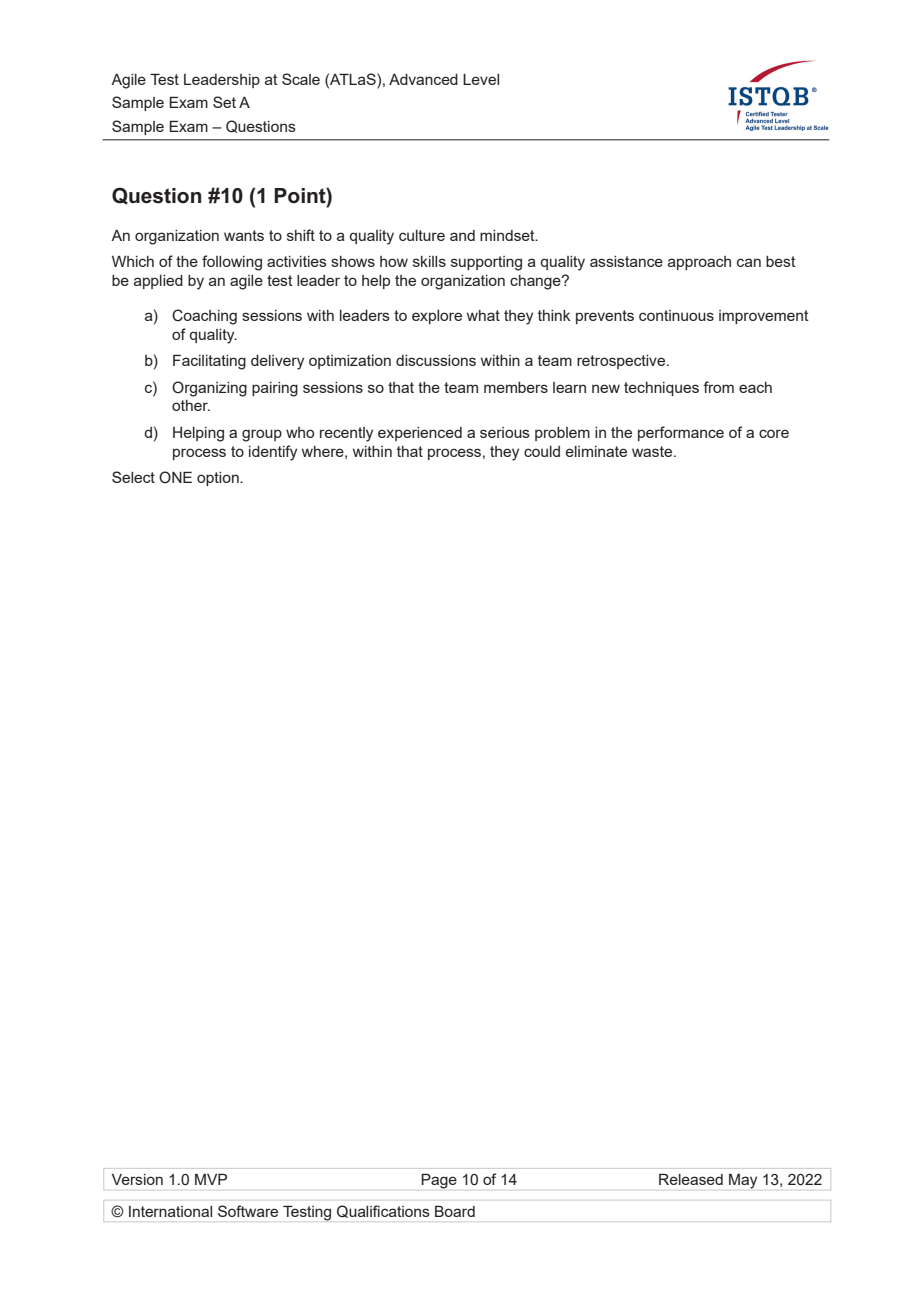 This screenshot has height=1308, width=924. I want to click on Organizing, so click(209, 389).
